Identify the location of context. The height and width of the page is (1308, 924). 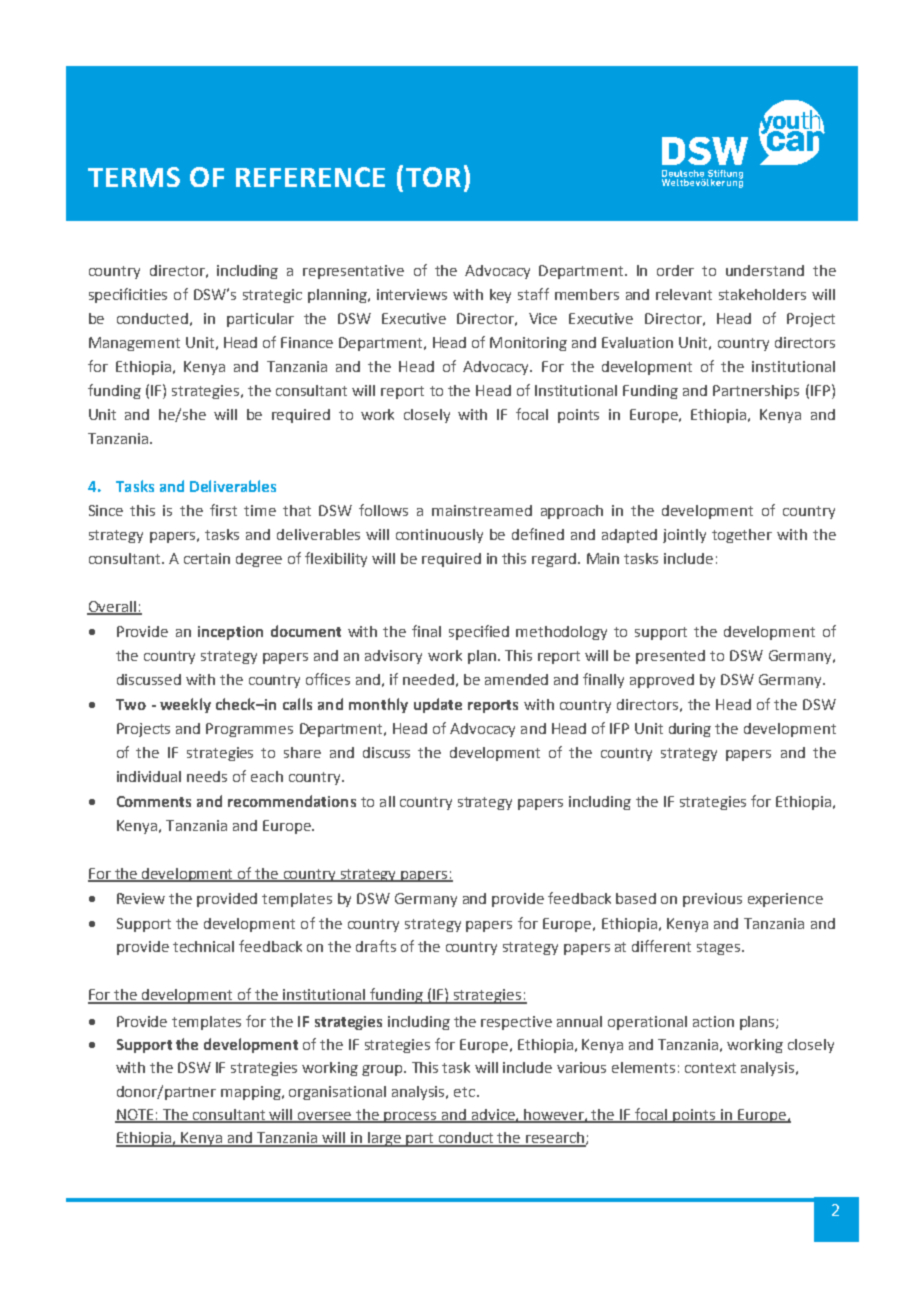
(710, 1068).
